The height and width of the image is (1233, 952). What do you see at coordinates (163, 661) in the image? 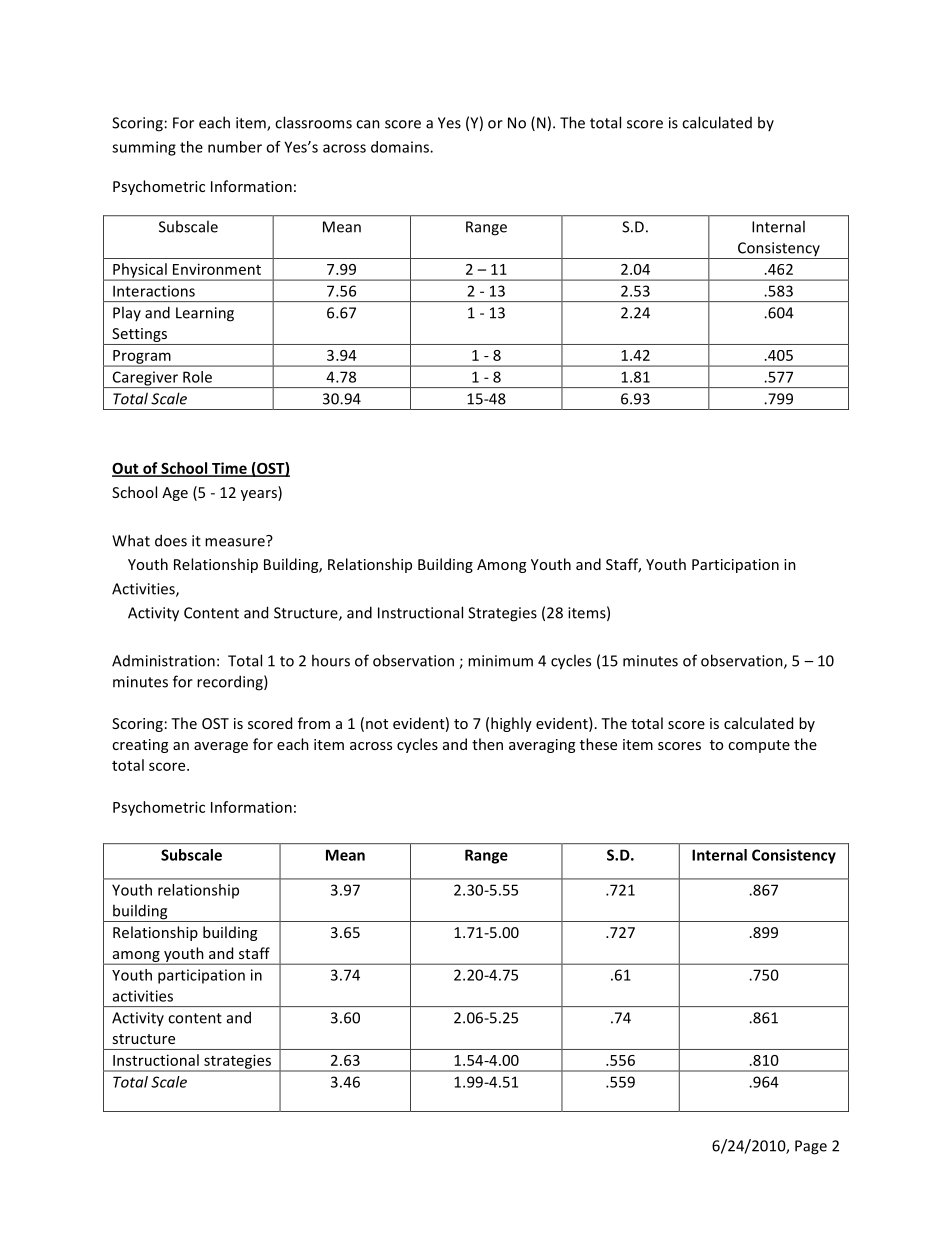
I see `Administration` at bounding box center [163, 661].
